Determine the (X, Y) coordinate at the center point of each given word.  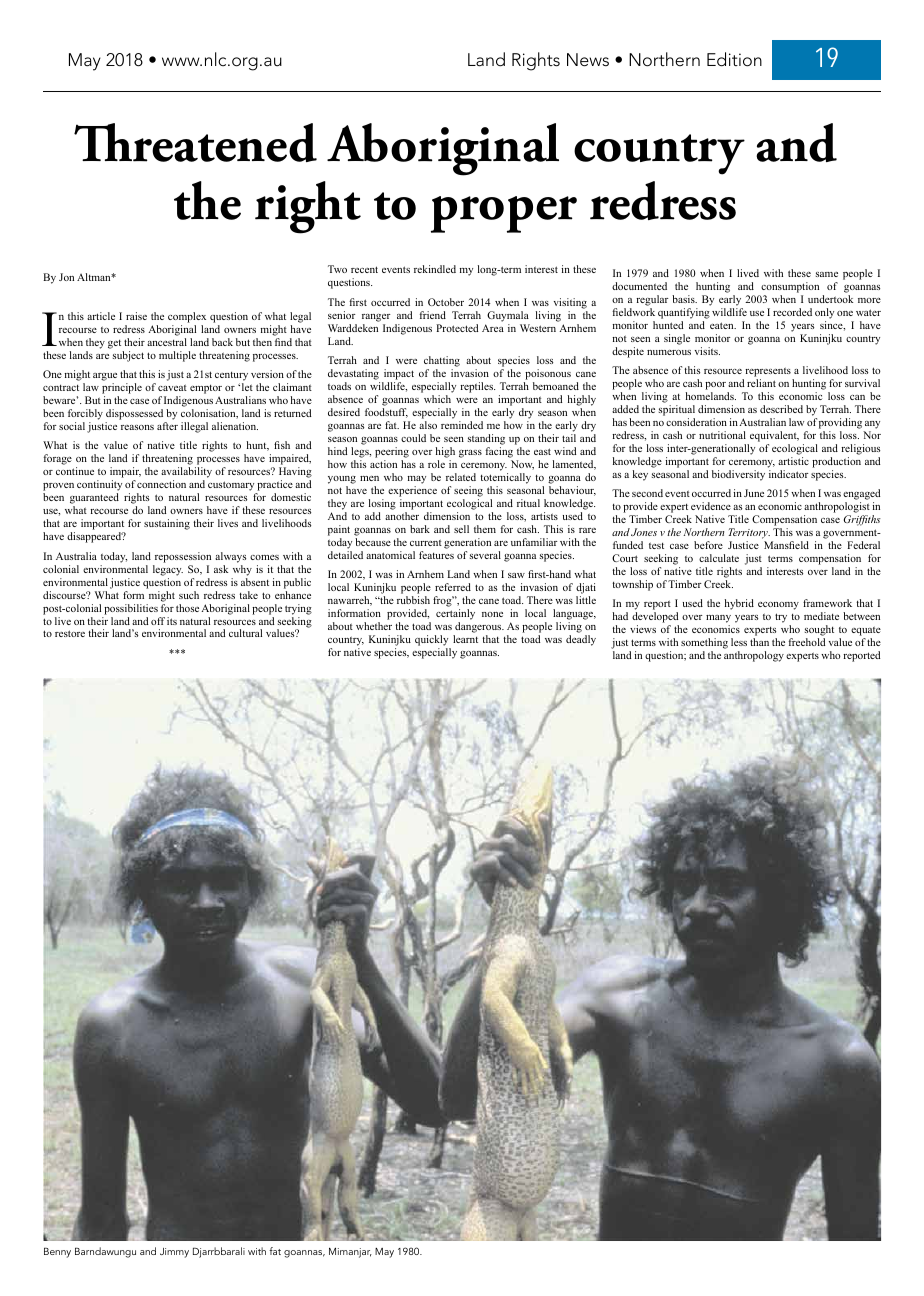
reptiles (477, 387)
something (704, 645)
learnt (465, 639)
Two (337, 269)
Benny (57, 1253)
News (588, 60)
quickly (433, 642)
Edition (734, 59)
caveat (172, 387)
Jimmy (174, 1253)
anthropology (754, 656)
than (759, 642)
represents (768, 372)
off (158, 621)
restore (70, 633)
